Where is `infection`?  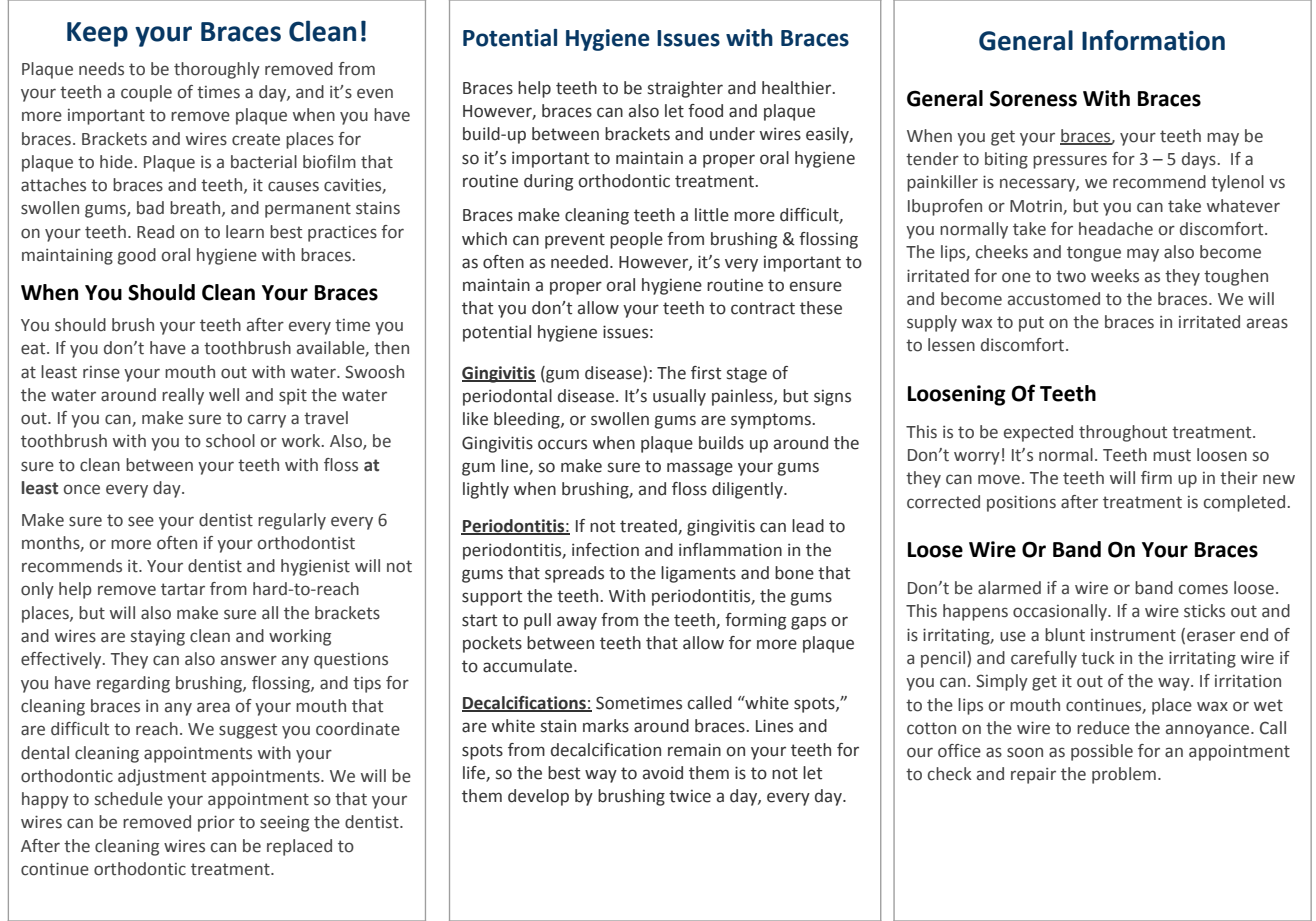
infection is located at coordinates (605, 550).
